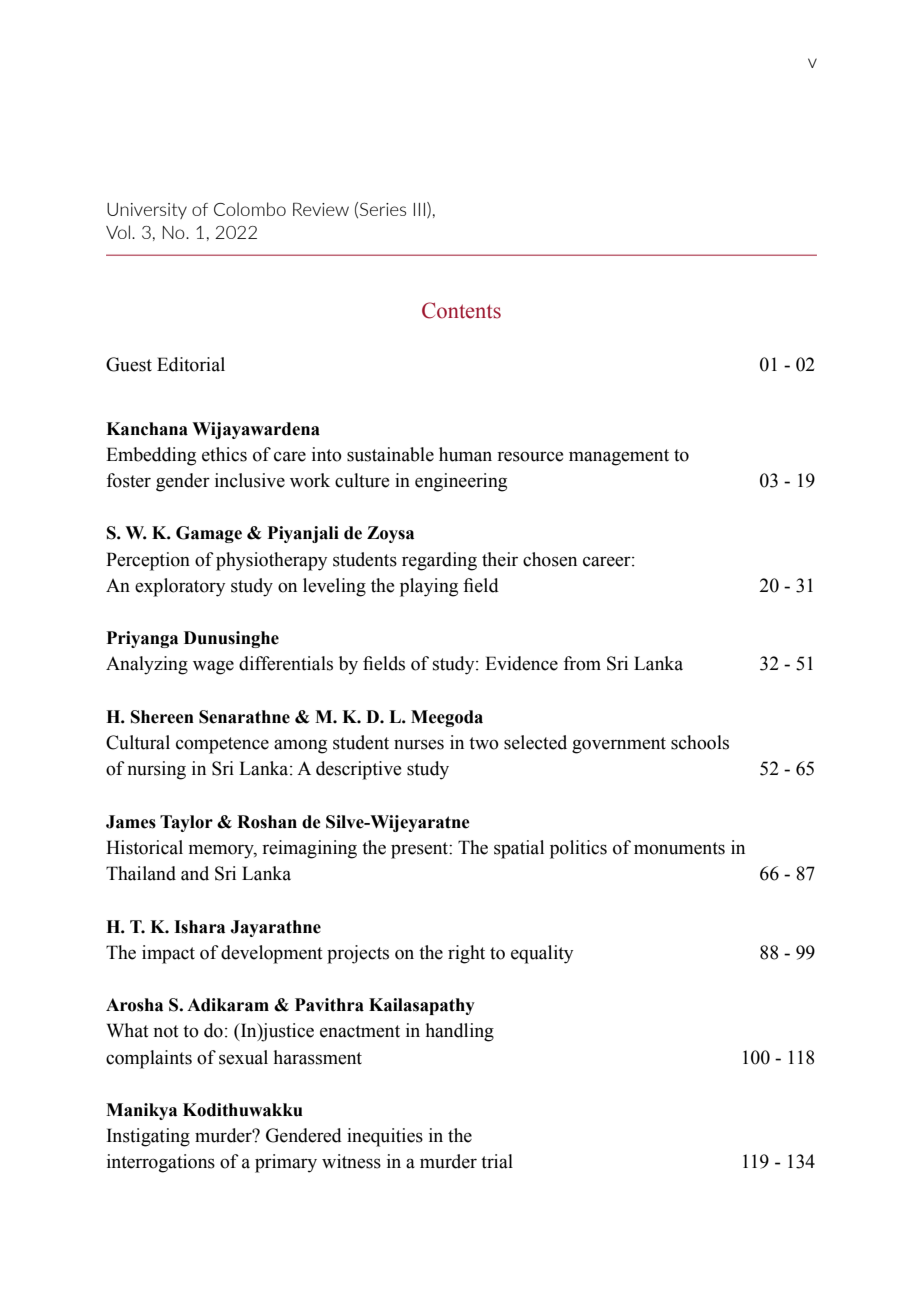 This screenshot has width=923, height=1316. I want to click on trial, so click(497, 1161).
